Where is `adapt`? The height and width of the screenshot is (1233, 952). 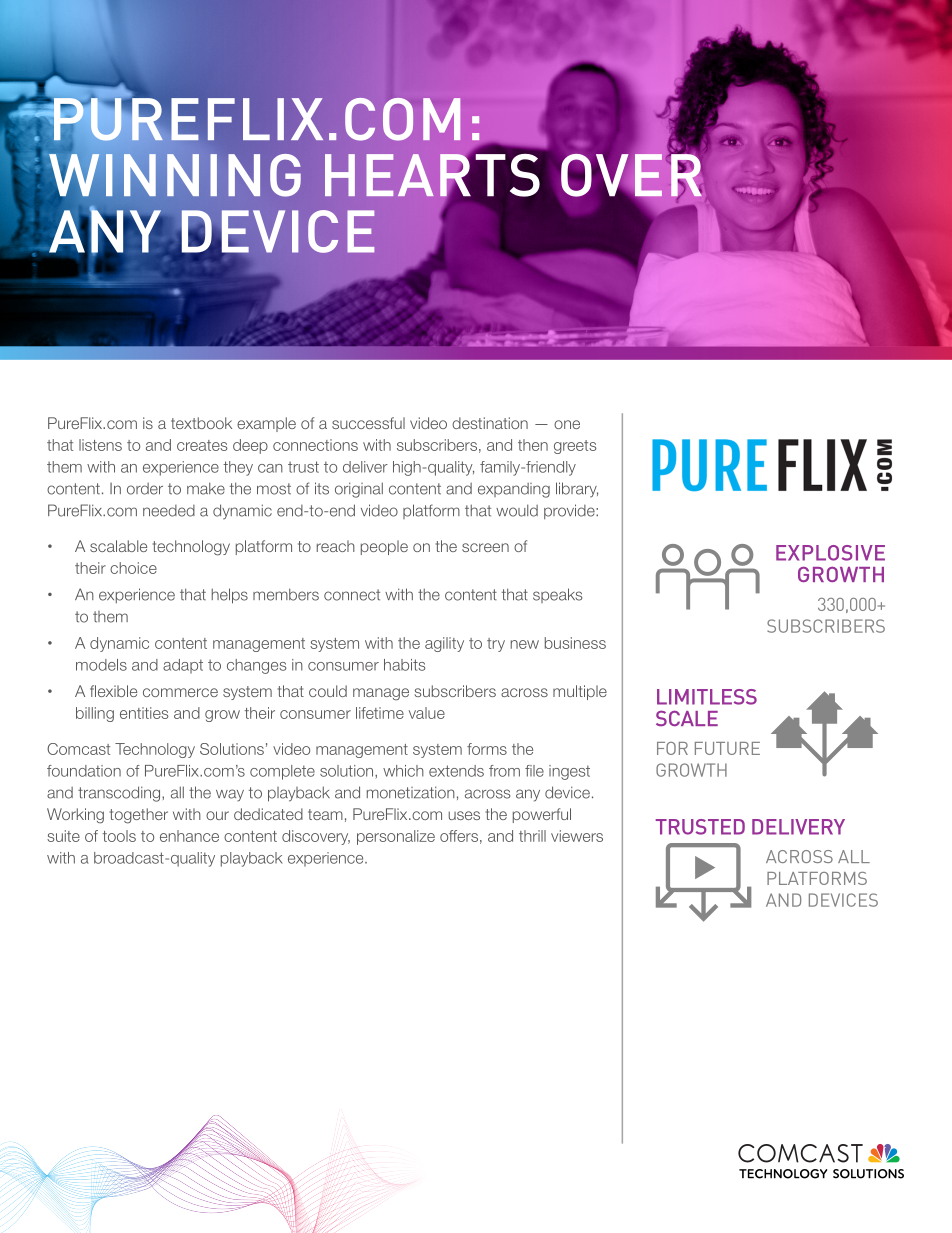
adapt is located at coordinates (183, 666).
